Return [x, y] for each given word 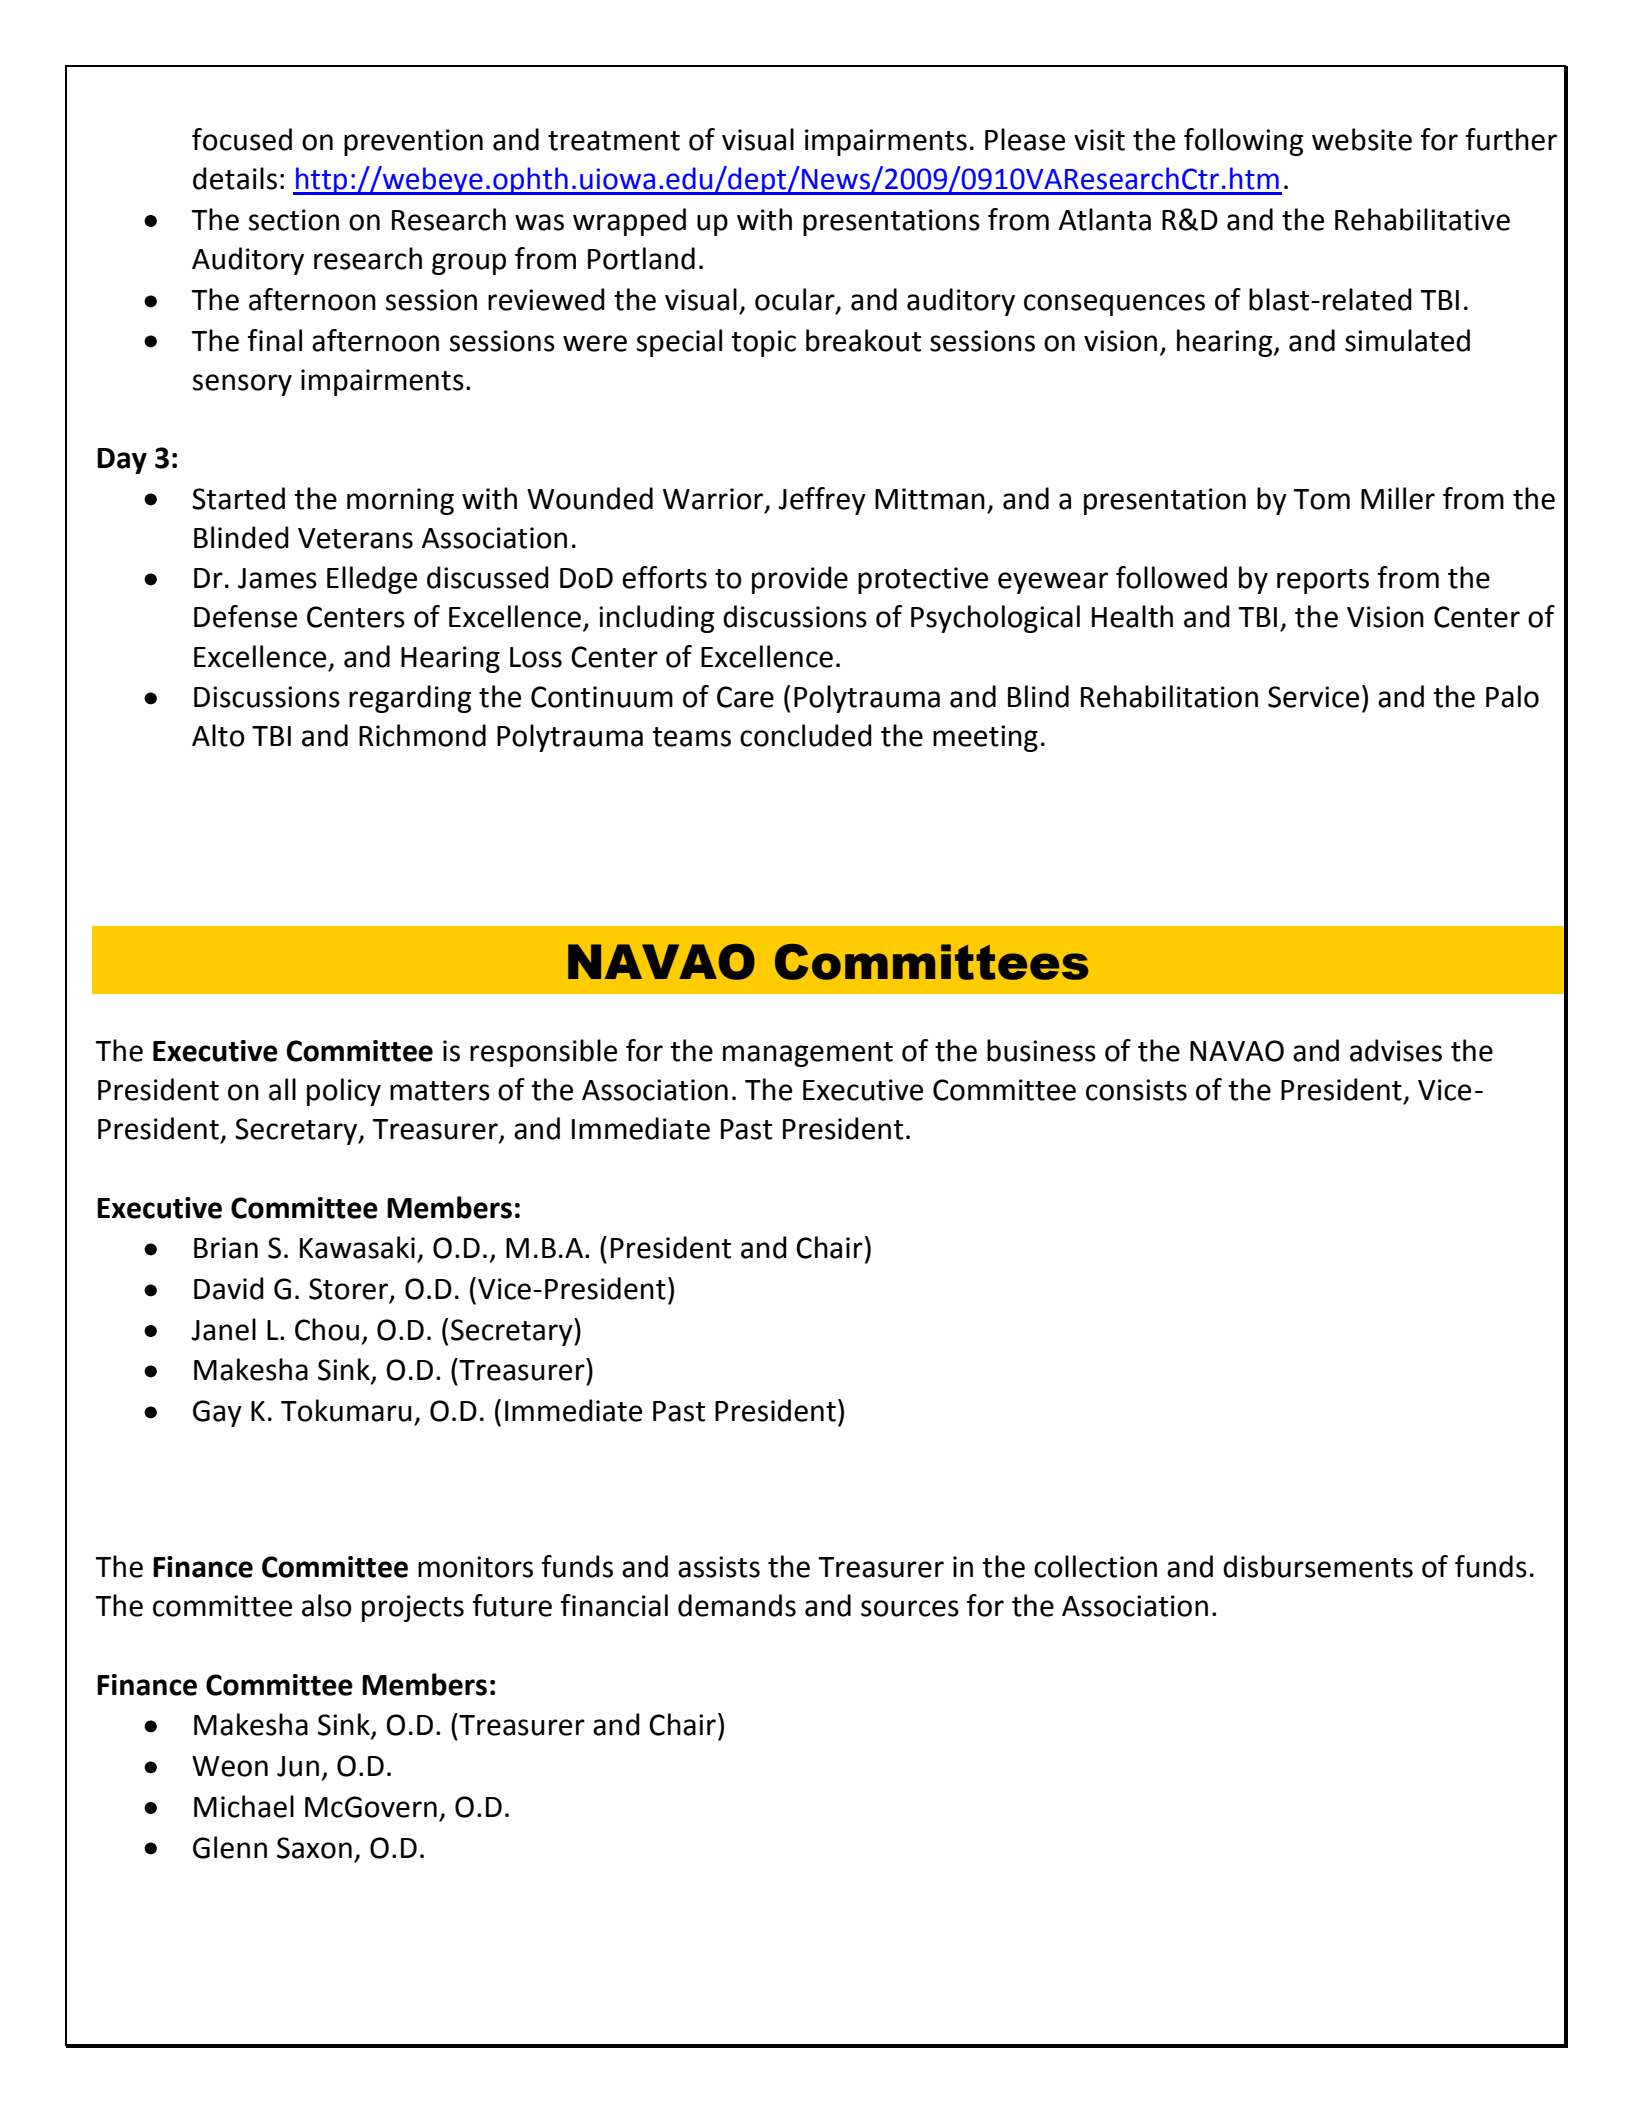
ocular [796, 300]
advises [1396, 1050]
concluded [806, 735]
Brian [226, 1248]
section [294, 220]
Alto [218, 735]
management [808, 1054]
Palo [1512, 696]
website [1362, 139]
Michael [244, 1806]
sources [910, 1608]
